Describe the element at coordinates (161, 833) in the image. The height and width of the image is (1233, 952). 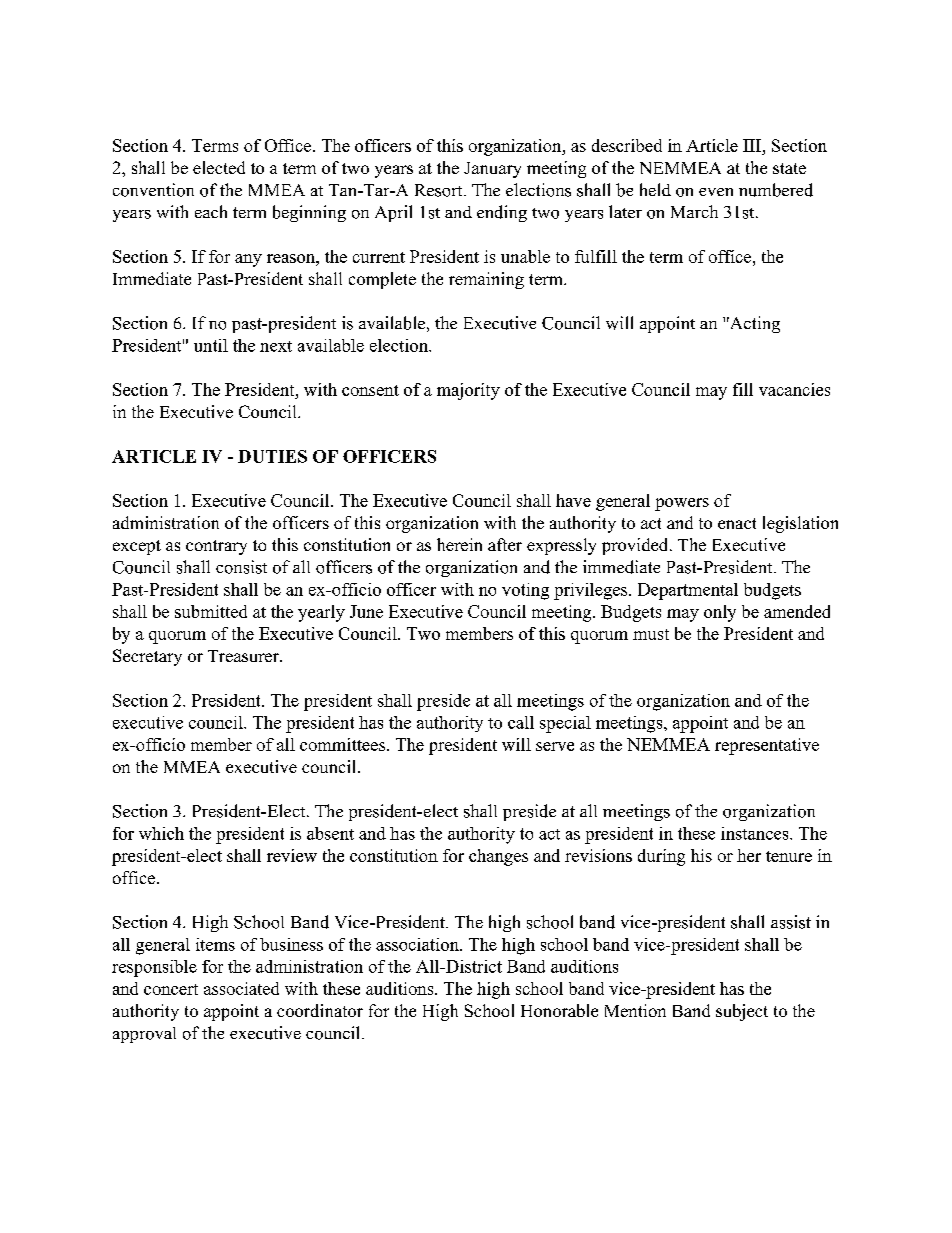
I see `which` at that location.
